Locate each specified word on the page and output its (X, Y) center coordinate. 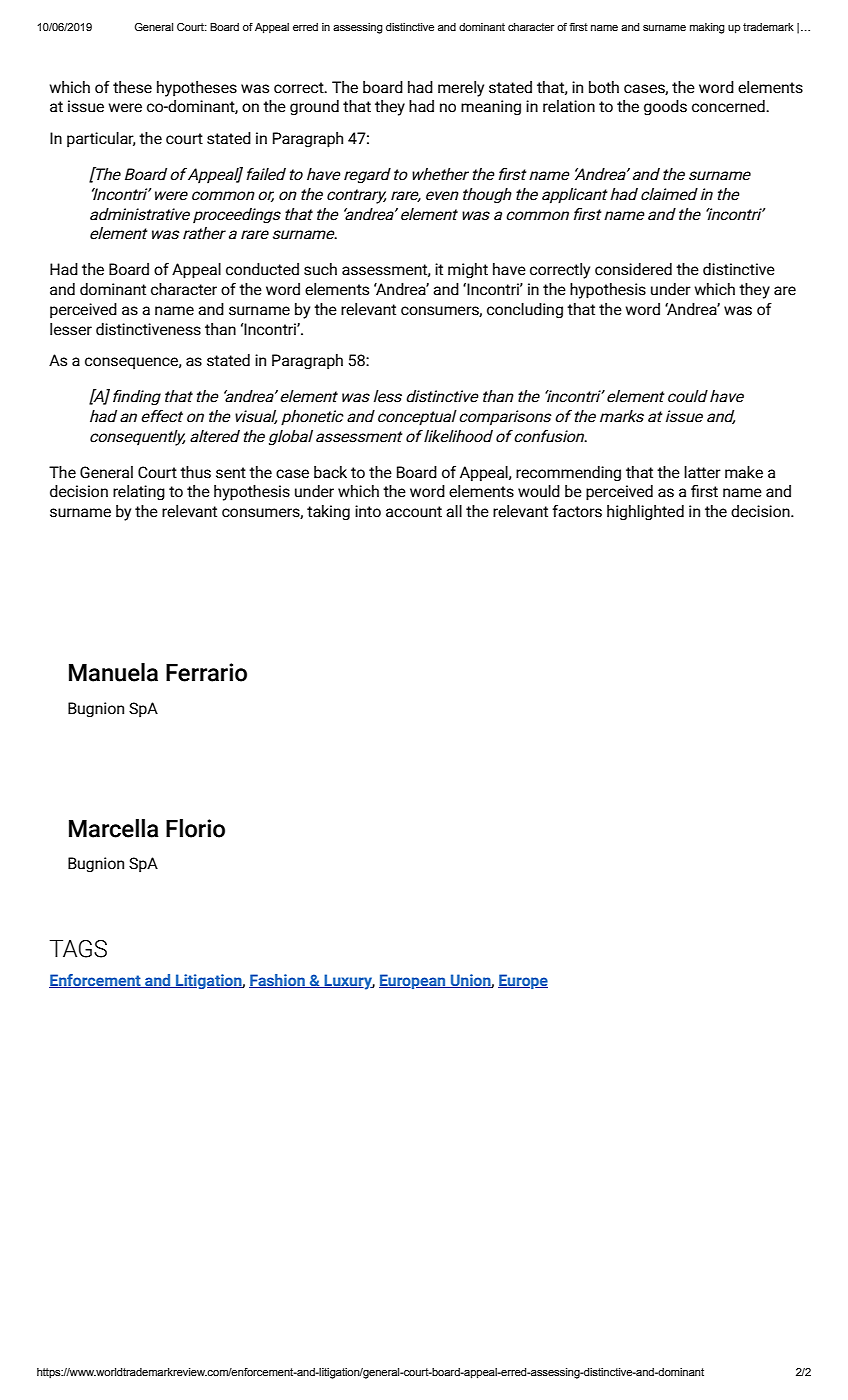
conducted (262, 269)
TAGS (78, 949)
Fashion (278, 981)
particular (101, 140)
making (707, 28)
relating (139, 493)
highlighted (645, 513)
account (414, 512)
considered (633, 269)
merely (461, 89)
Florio (195, 828)
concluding (525, 311)
